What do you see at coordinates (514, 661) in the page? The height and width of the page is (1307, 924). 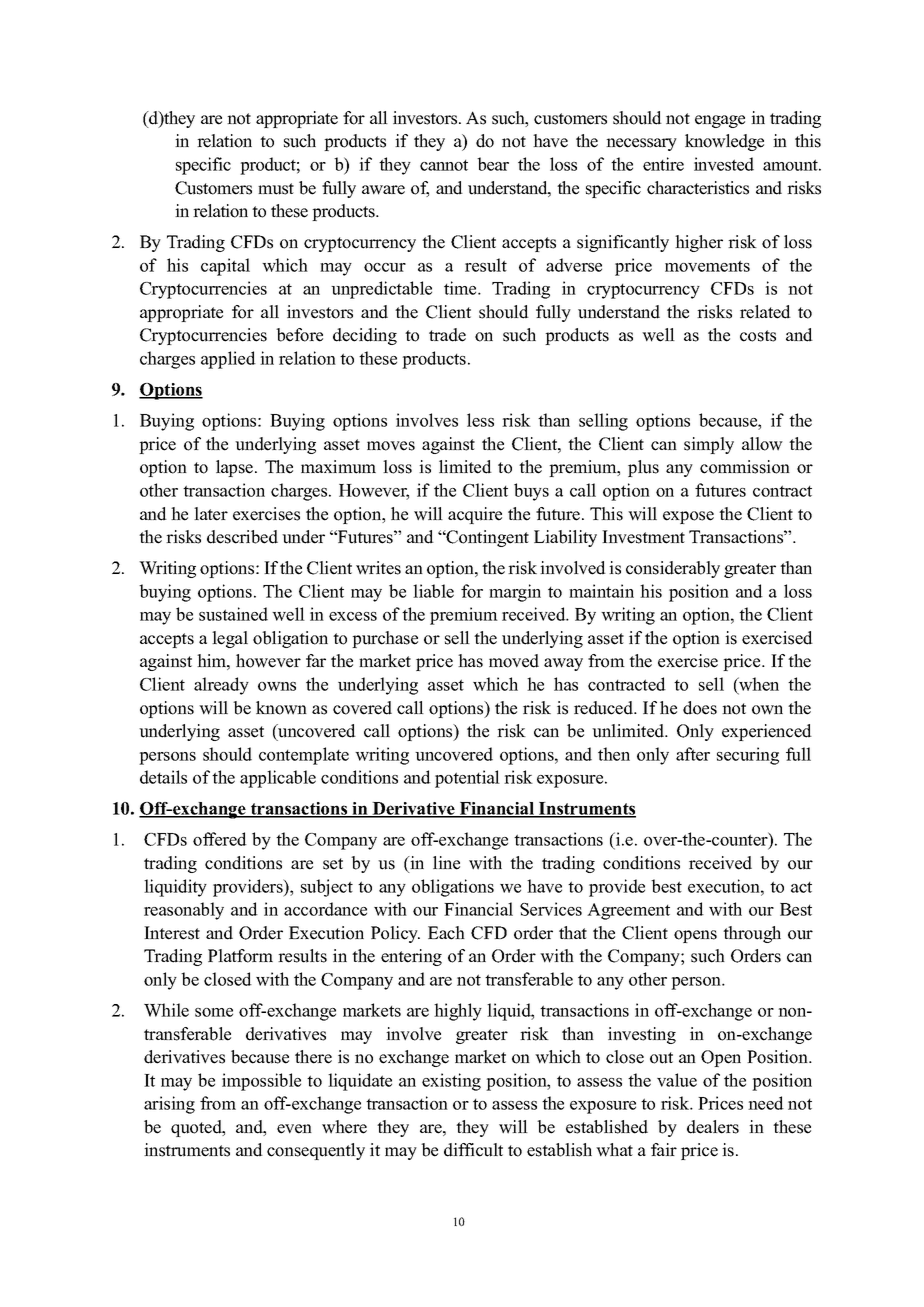 I see `moved` at bounding box center [514, 661].
